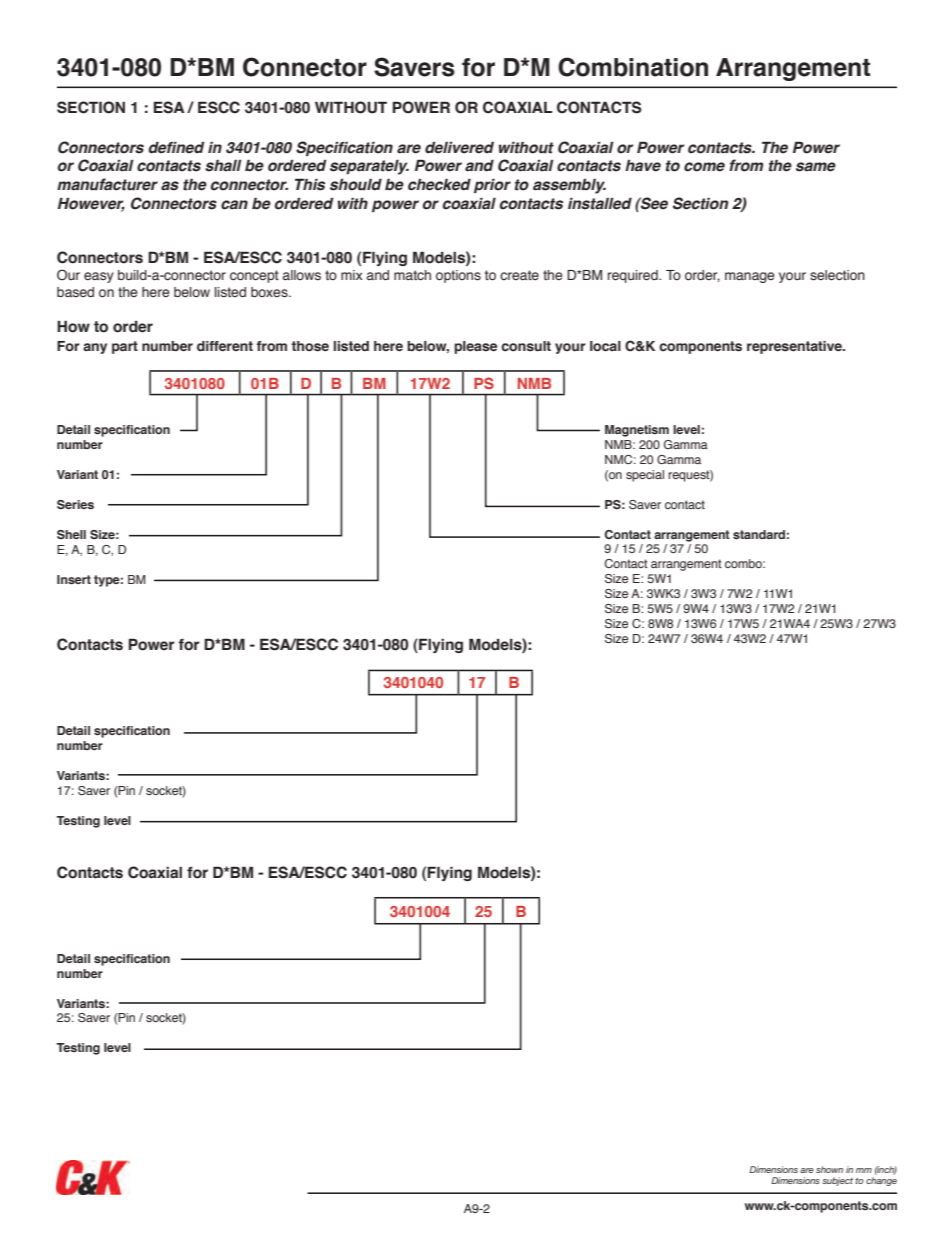 Image resolution: width=952 pixels, height=1233 pixels. I want to click on Insert, so click(74, 579).
